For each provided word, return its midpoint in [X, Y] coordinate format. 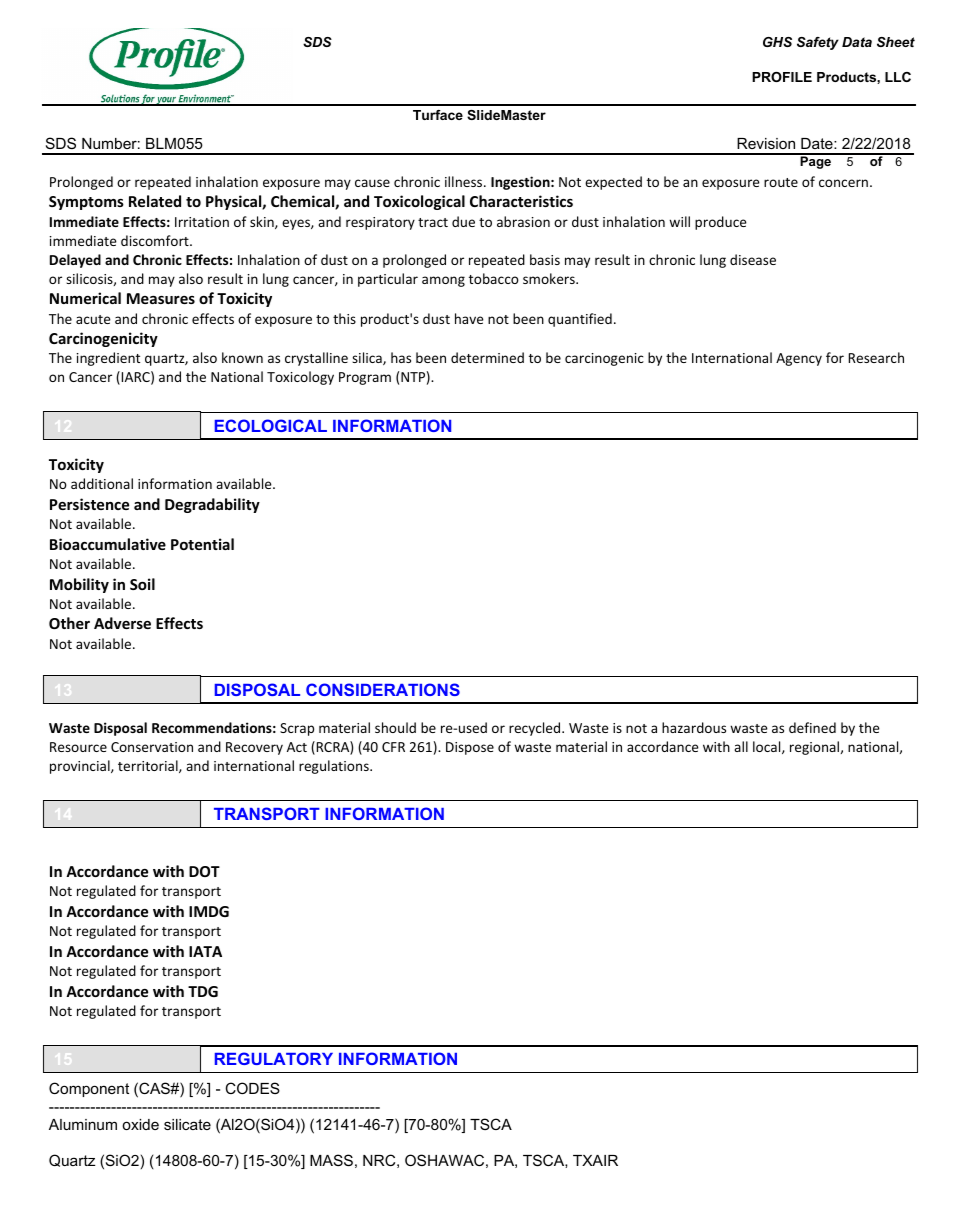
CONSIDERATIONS [383, 689]
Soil [142, 584]
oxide [140, 1124]
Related [155, 201]
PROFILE [782, 77]
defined [812, 727]
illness [465, 181]
